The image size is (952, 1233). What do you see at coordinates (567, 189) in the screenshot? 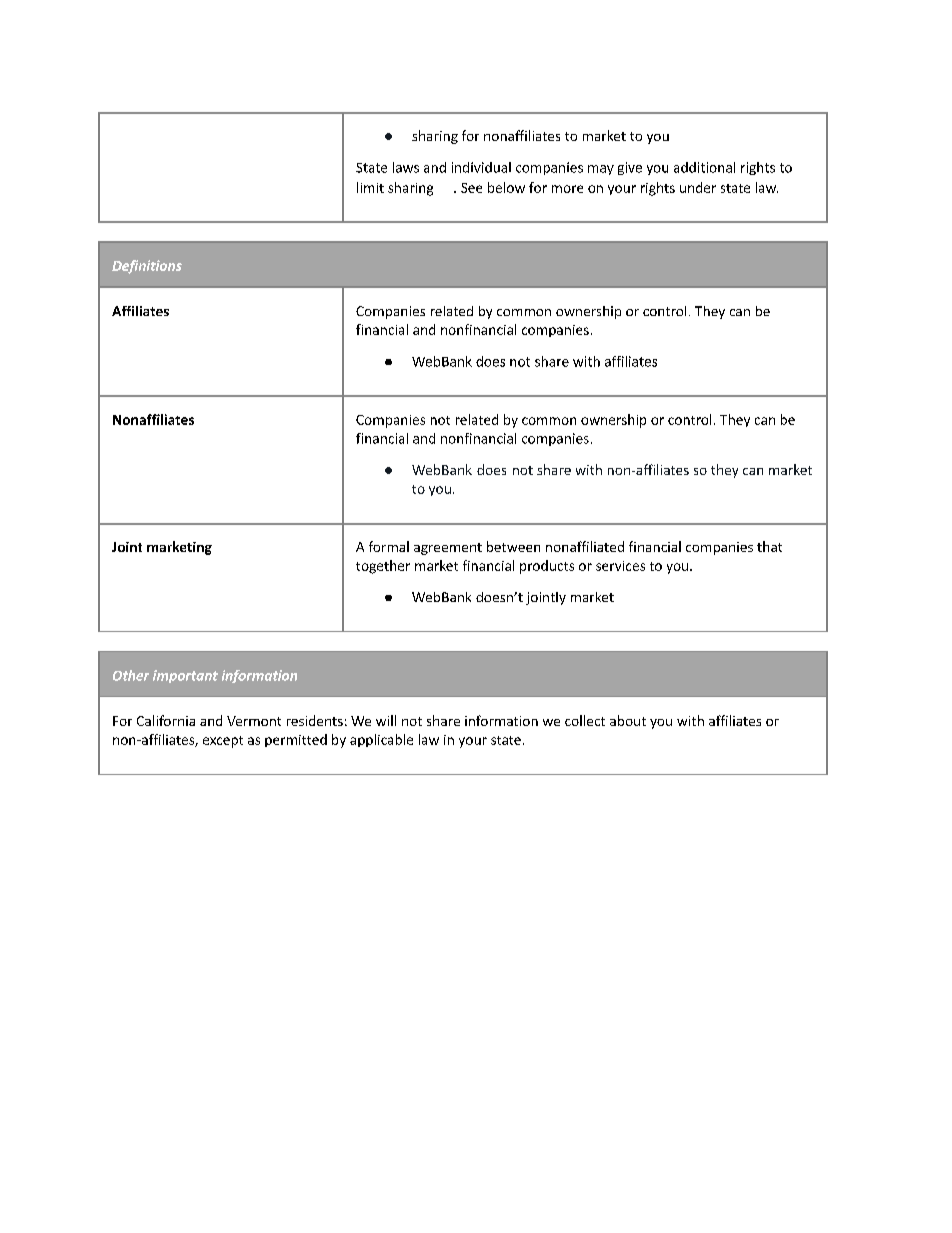
I see `more` at bounding box center [567, 189].
